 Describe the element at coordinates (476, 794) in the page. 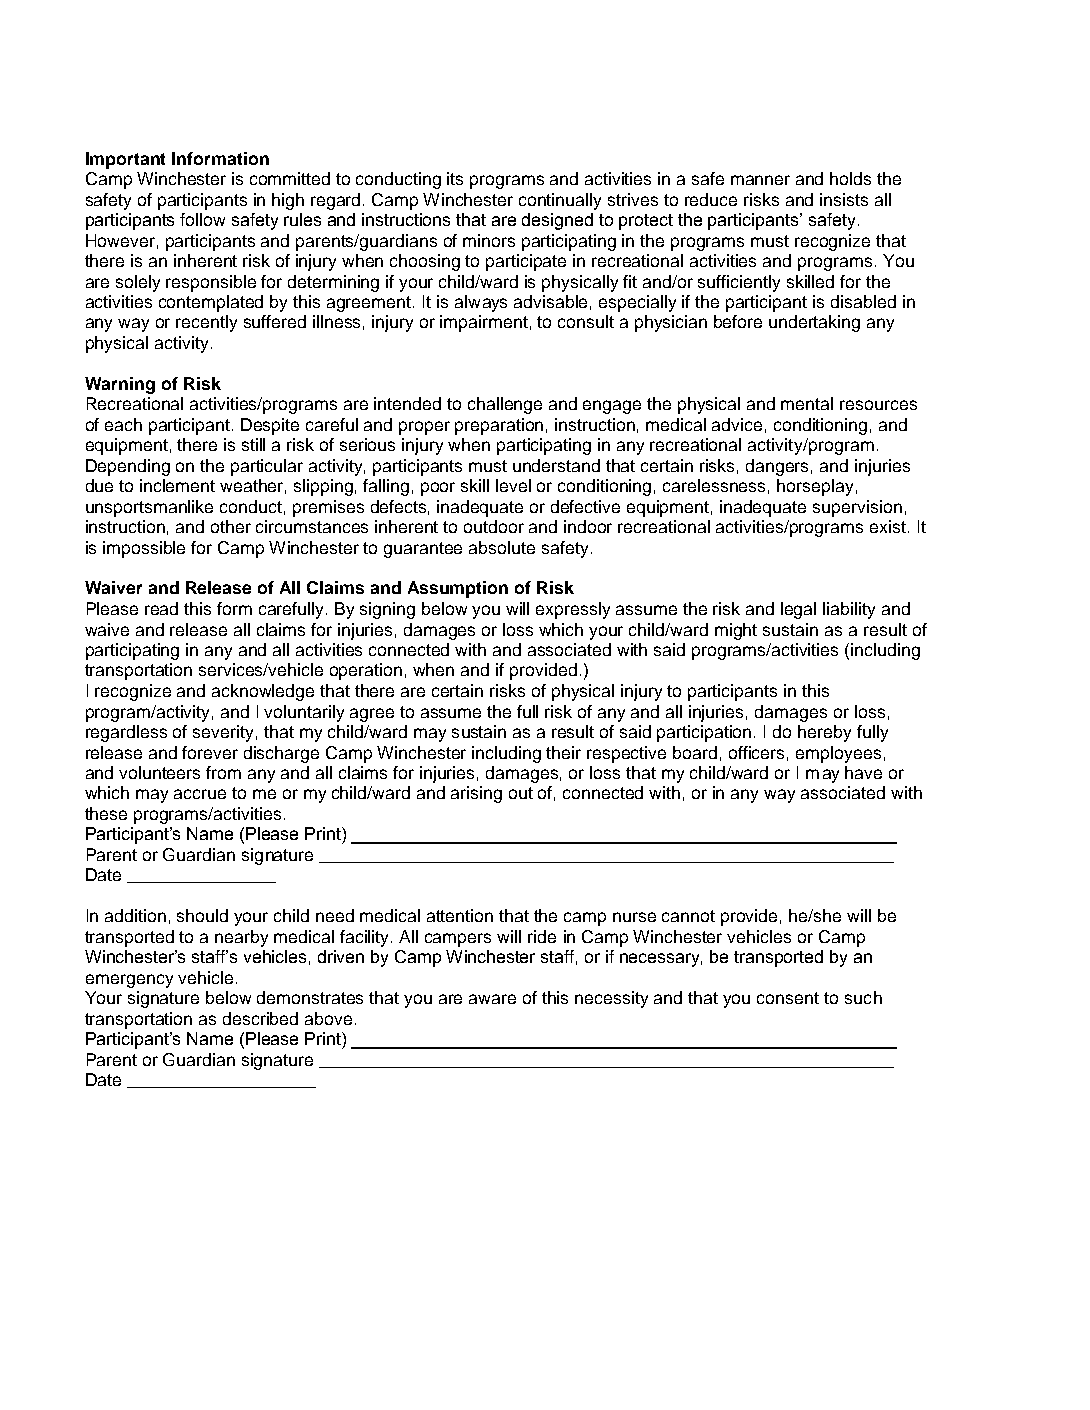

I see `arising` at that location.
